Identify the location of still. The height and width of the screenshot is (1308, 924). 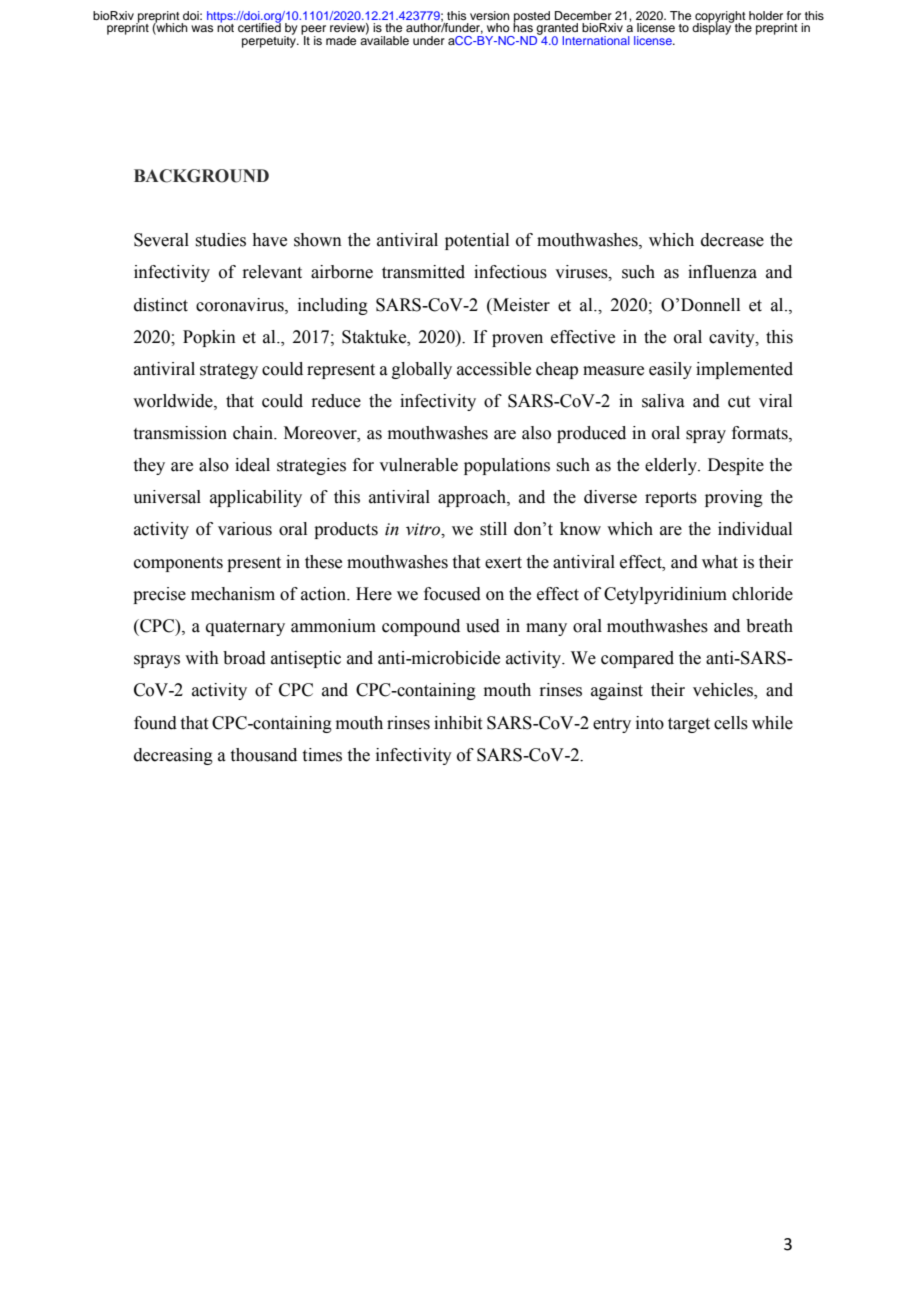
(493, 529).
